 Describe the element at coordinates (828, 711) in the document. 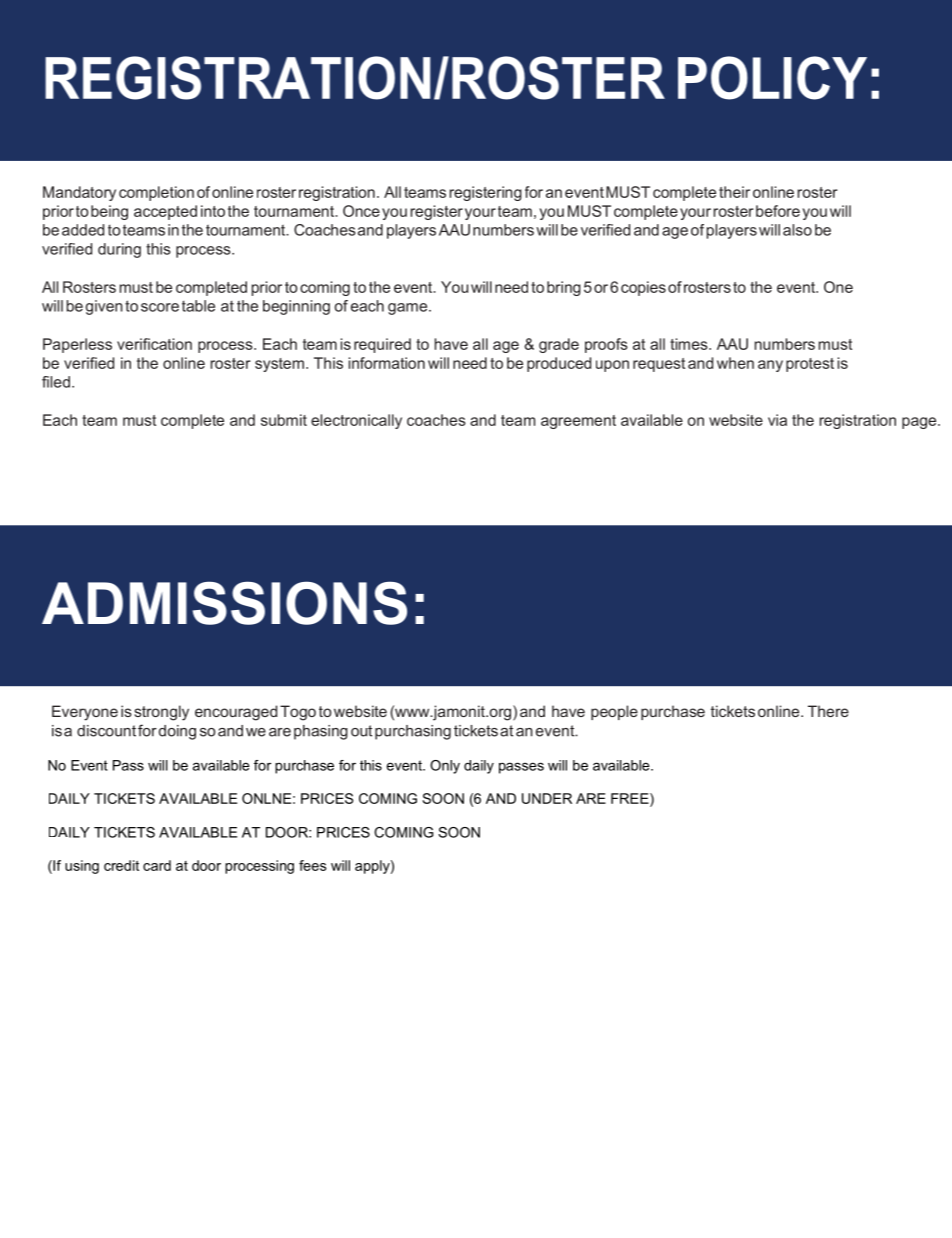

I see `There` at that location.
